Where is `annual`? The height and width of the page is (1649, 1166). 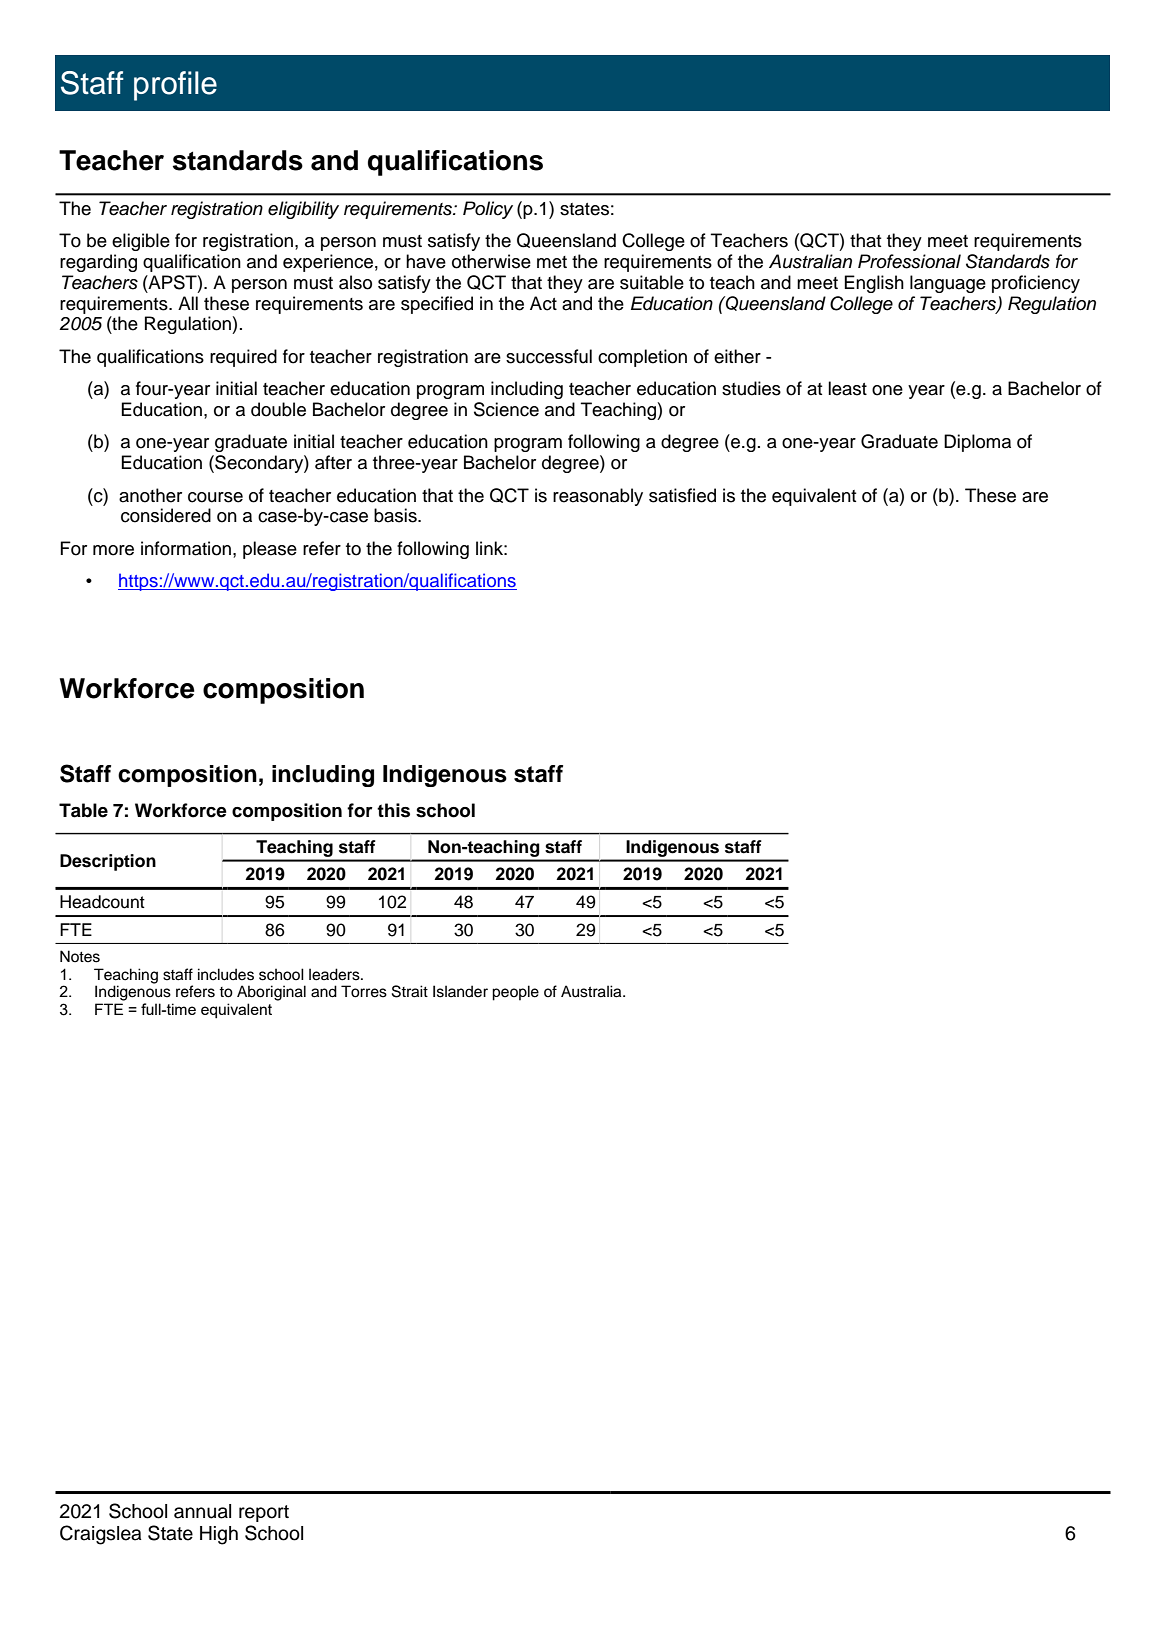
annual is located at coordinates (202, 1511).
